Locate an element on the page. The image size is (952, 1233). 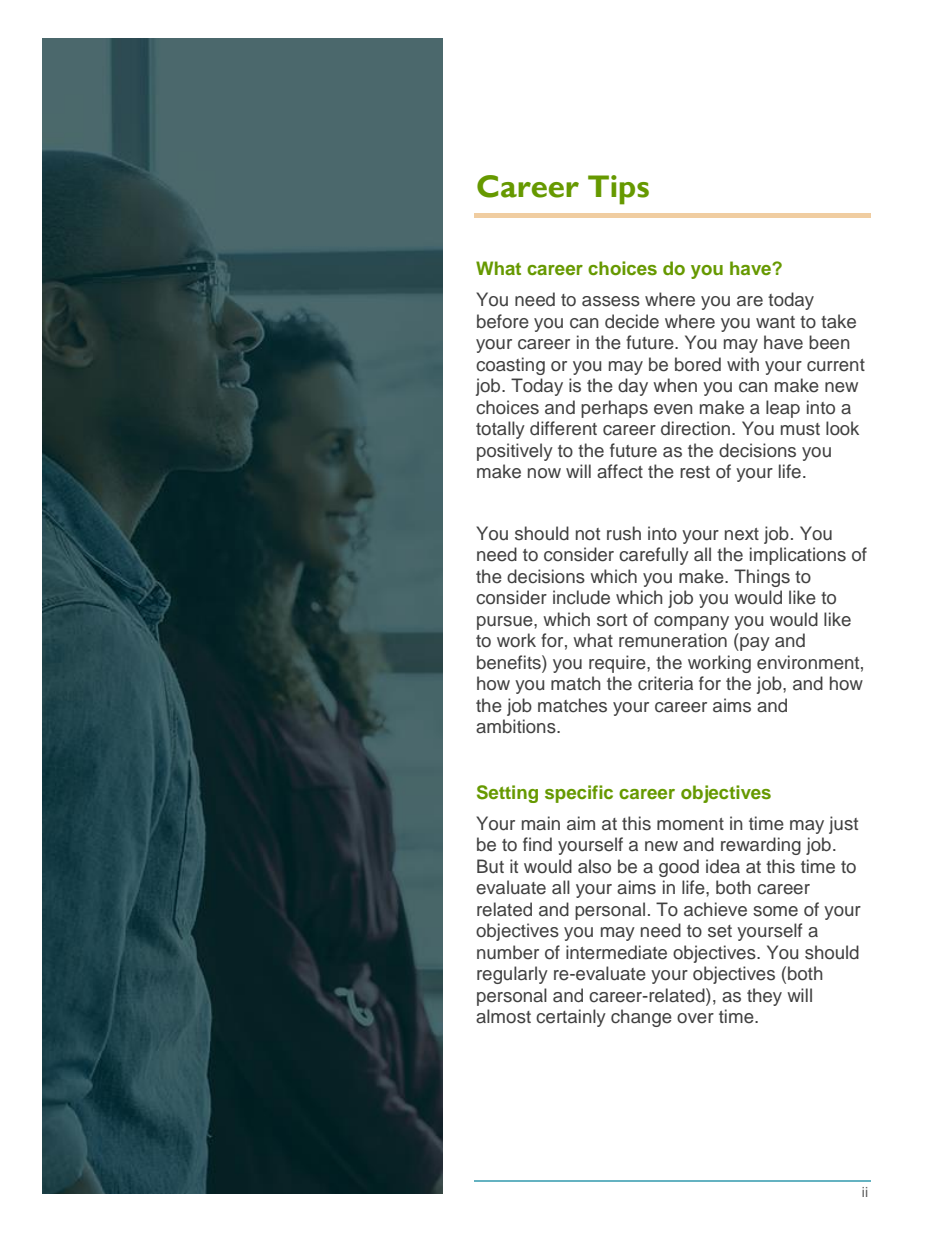
want is located at coordinates (775, 322).
